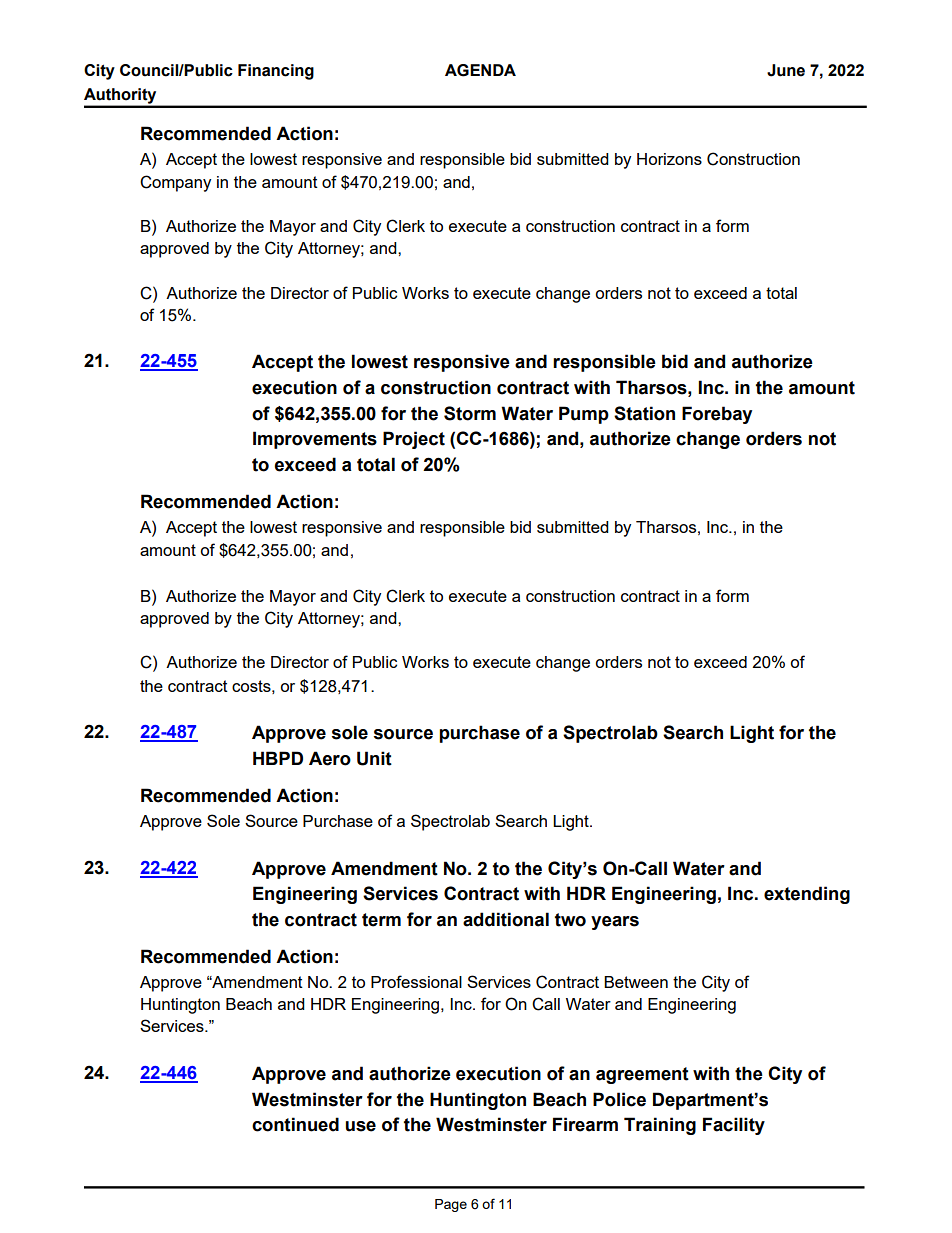 Image resolution: width=952 pixels, height=1233 pixels. What do you see at coordinates (295, 1124) in the screenshot?
I see `continued` at bounding box center [295, 1124].
